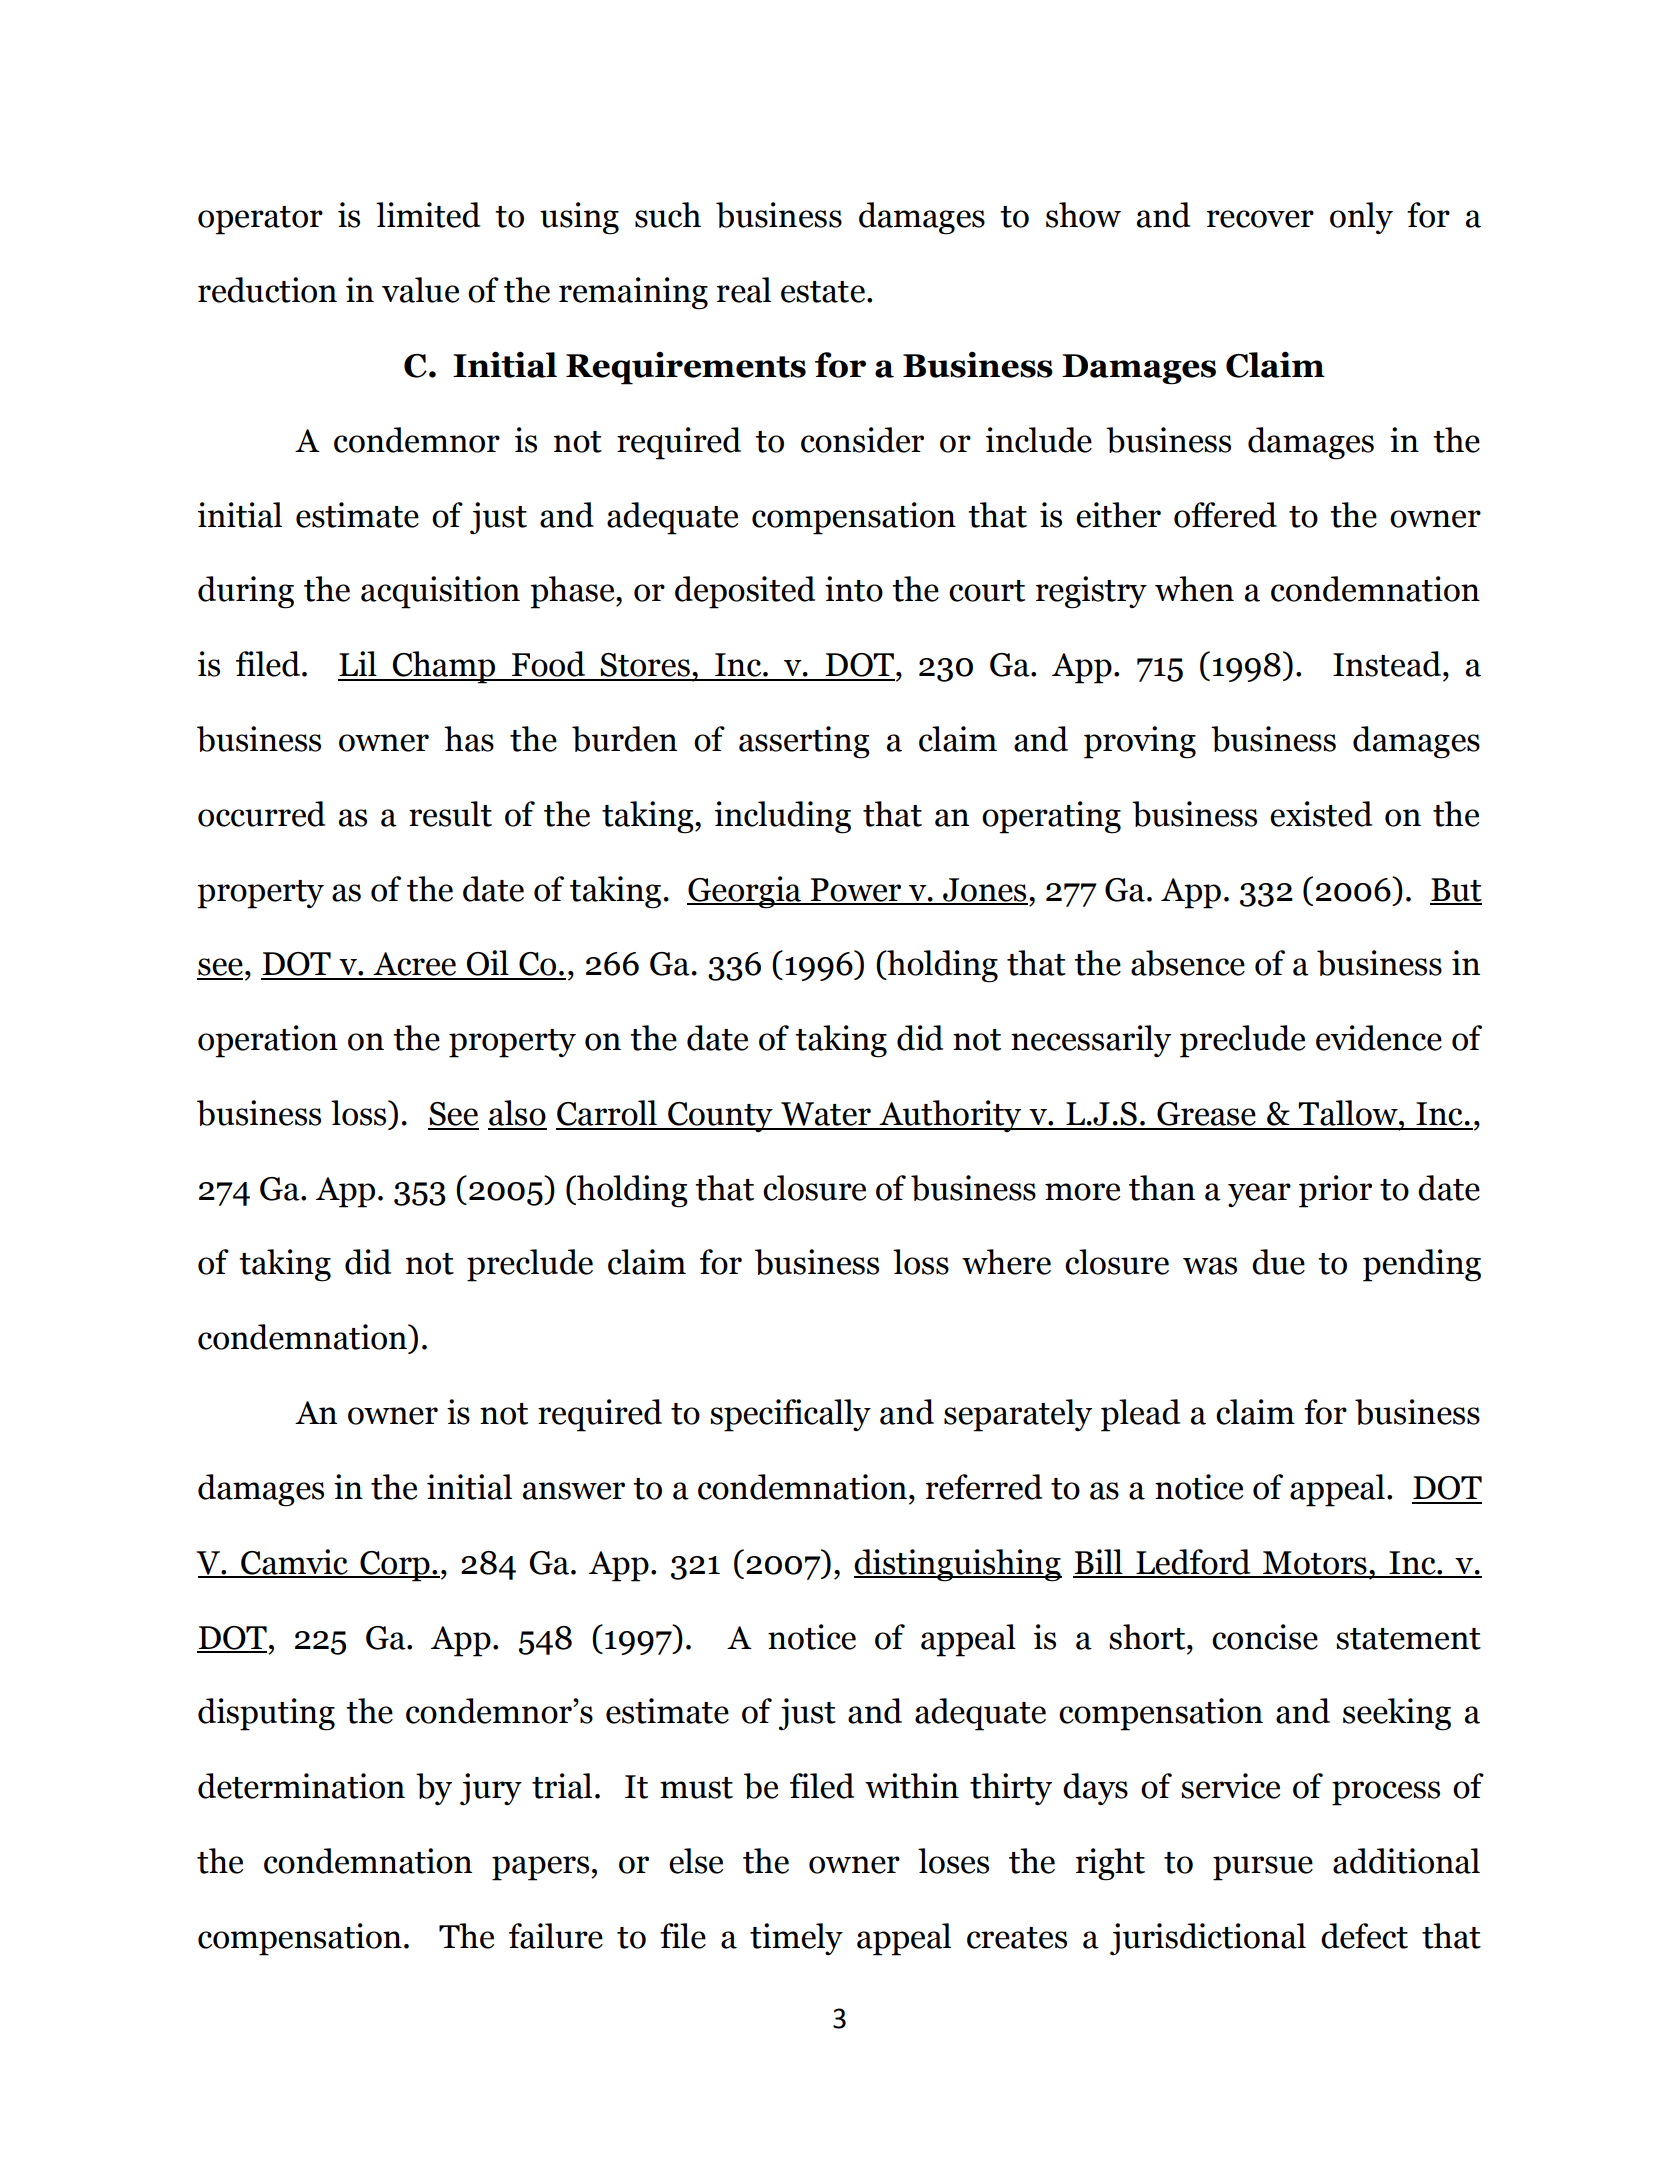 This document has height=2172, width=1679. I want to click on into, so click(854, 589).
